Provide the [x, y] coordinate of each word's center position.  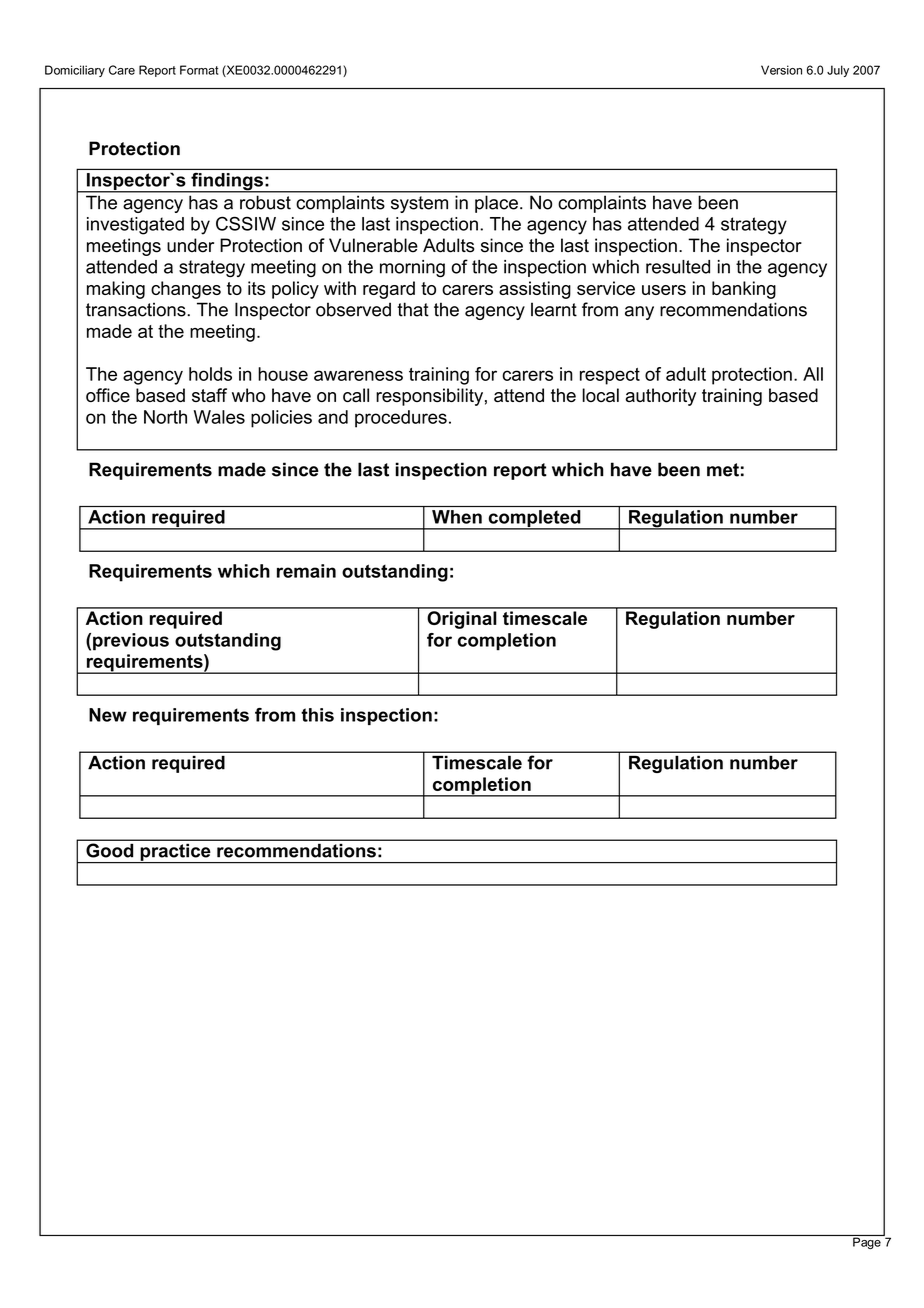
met [723, 470]
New [108, 715]
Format [199, 70]
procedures [401, 419]
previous [131, 642]
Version [781, 70]
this [317, 715]
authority [660, 397]
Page [867, 1242]
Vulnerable [373, 245]
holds [210, 374]
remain [306, 571]
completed [534, 520]
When [457, 517]
